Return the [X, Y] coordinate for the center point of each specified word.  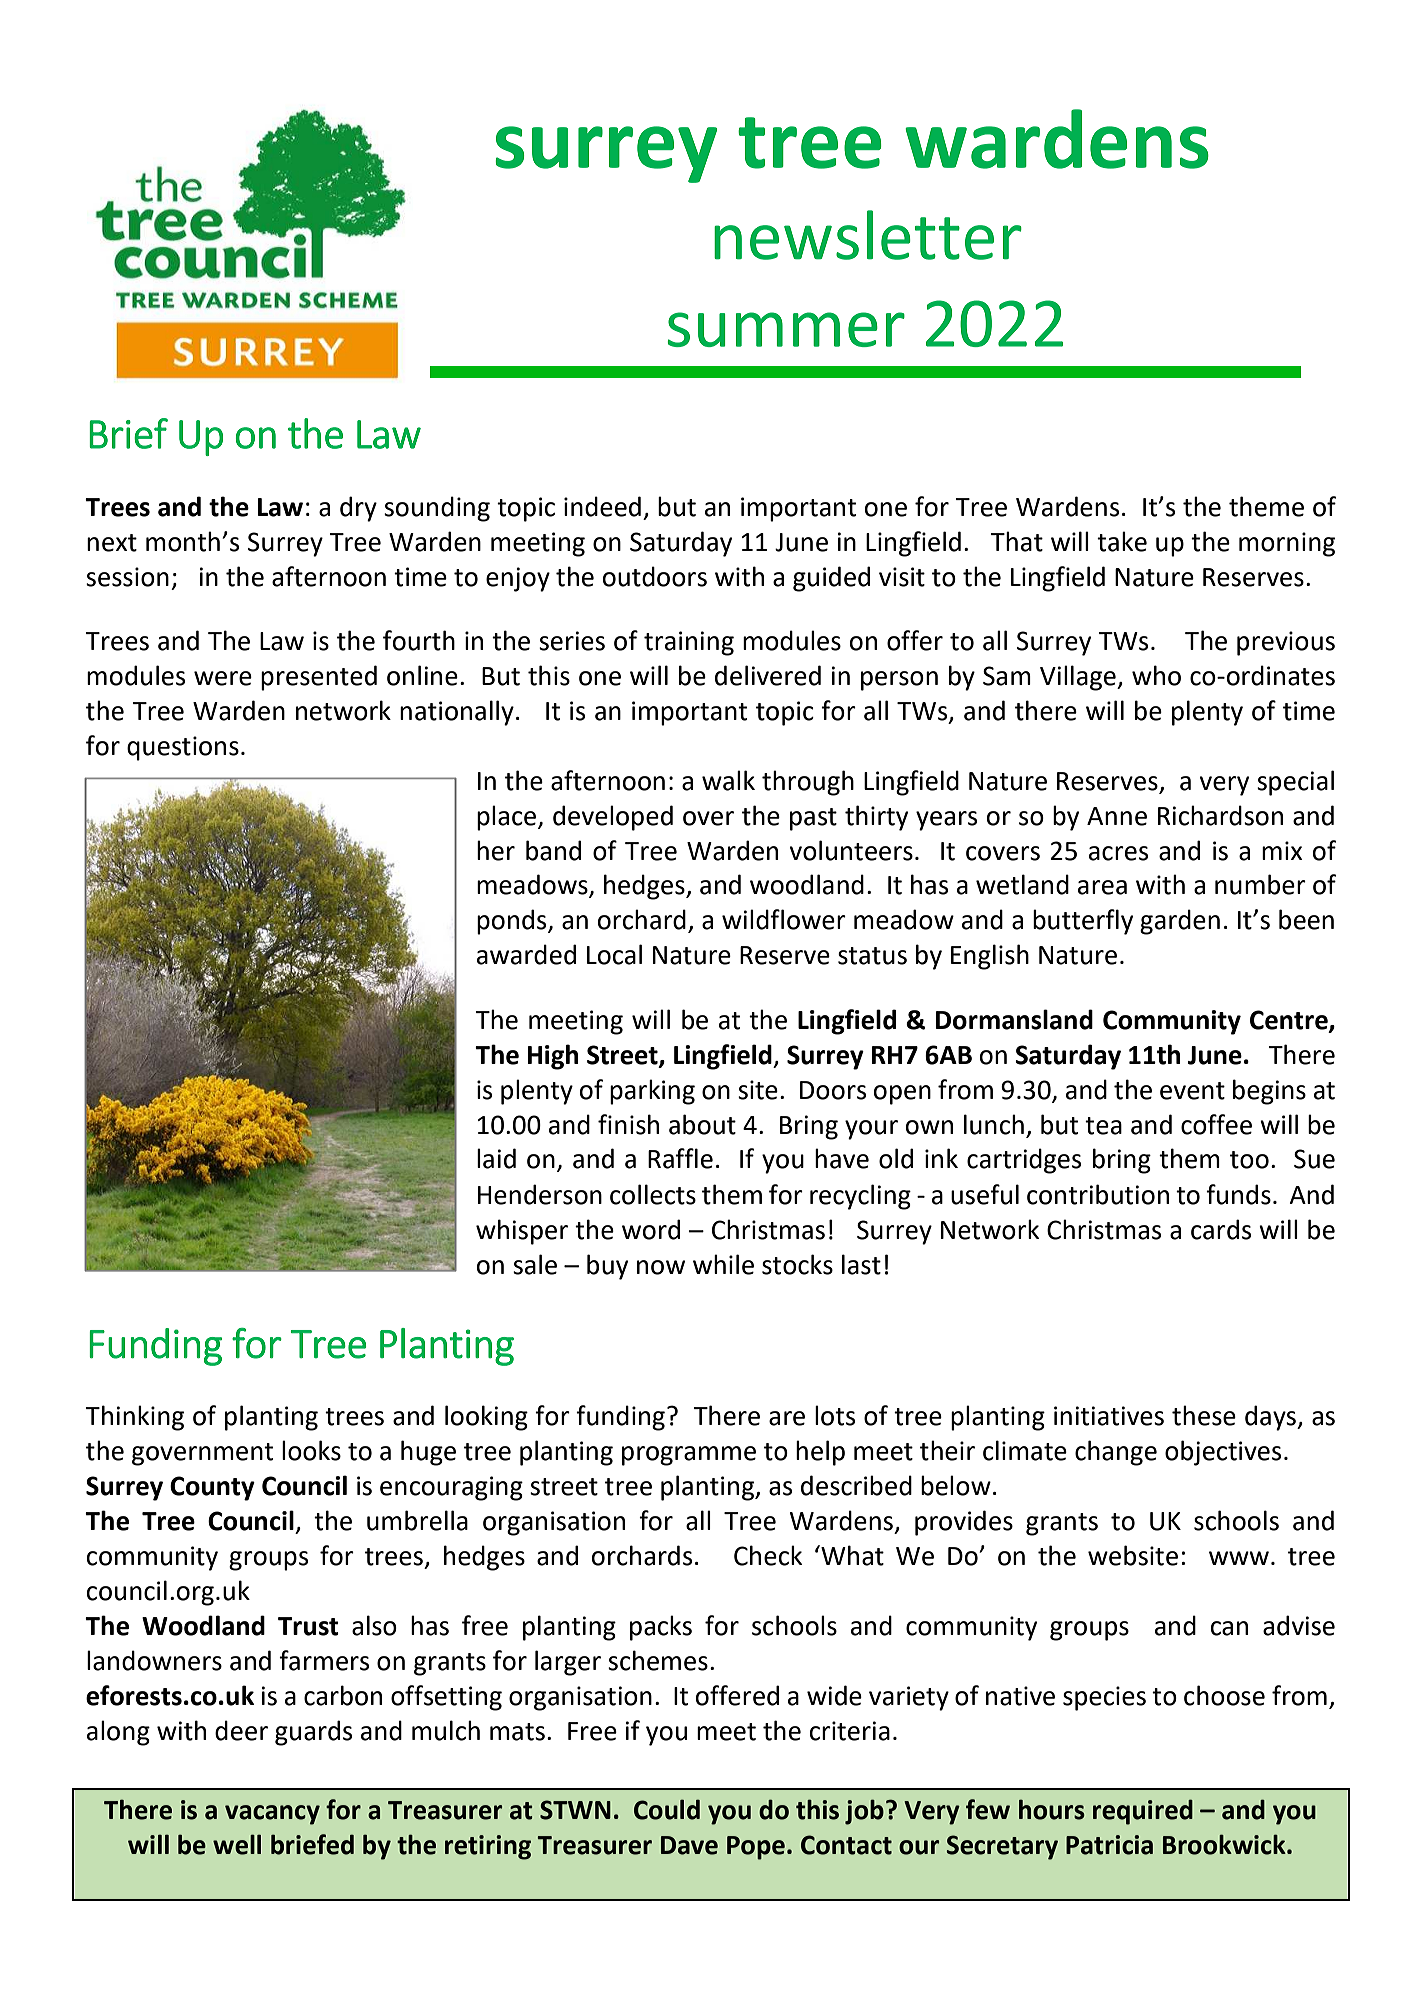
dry [358, 509]
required [1143, 1812]
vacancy [272, 1815]
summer [786, 329]
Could [667, 1809]
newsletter [868, 235]
